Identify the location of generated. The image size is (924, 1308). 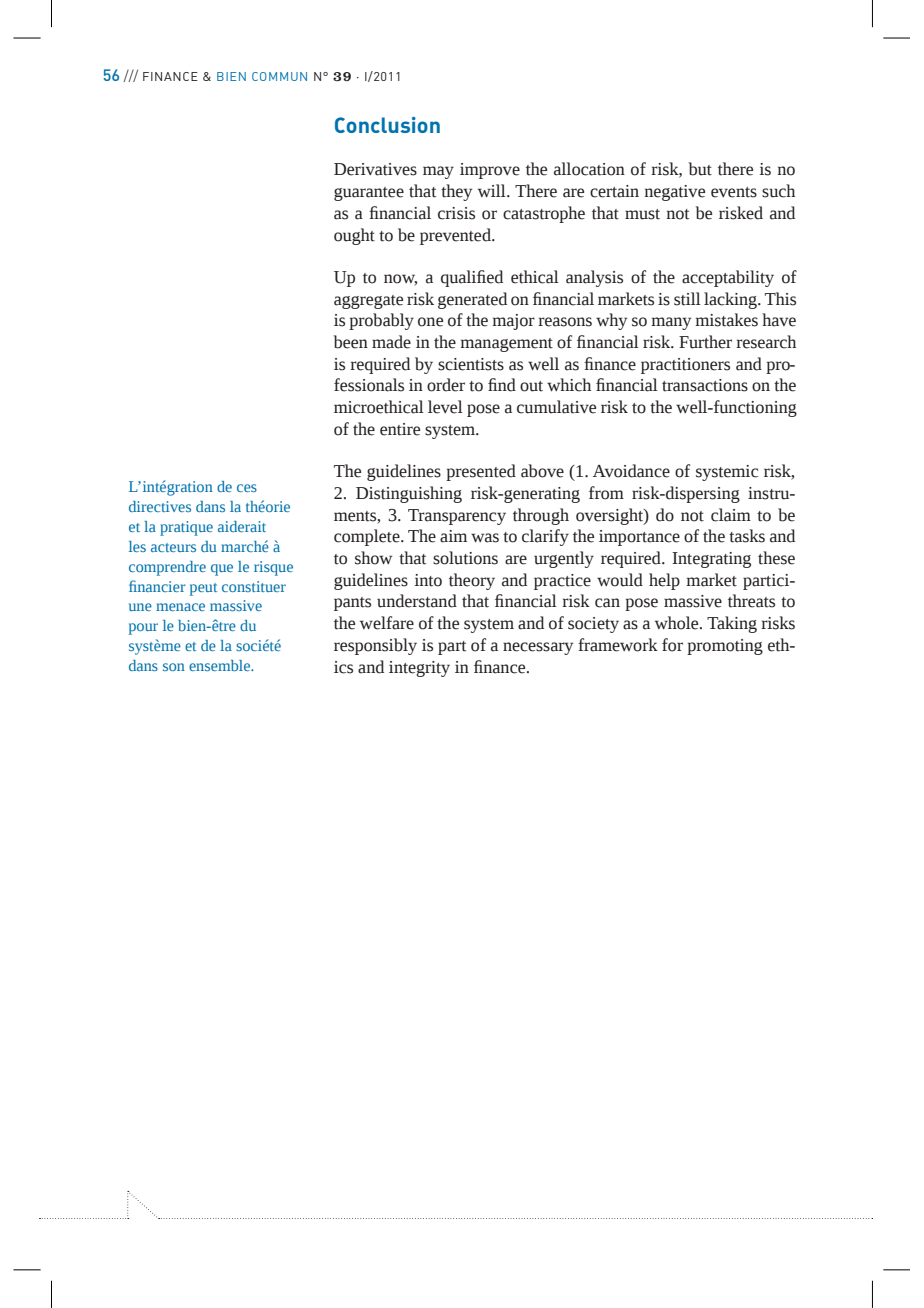
(472, 300).
